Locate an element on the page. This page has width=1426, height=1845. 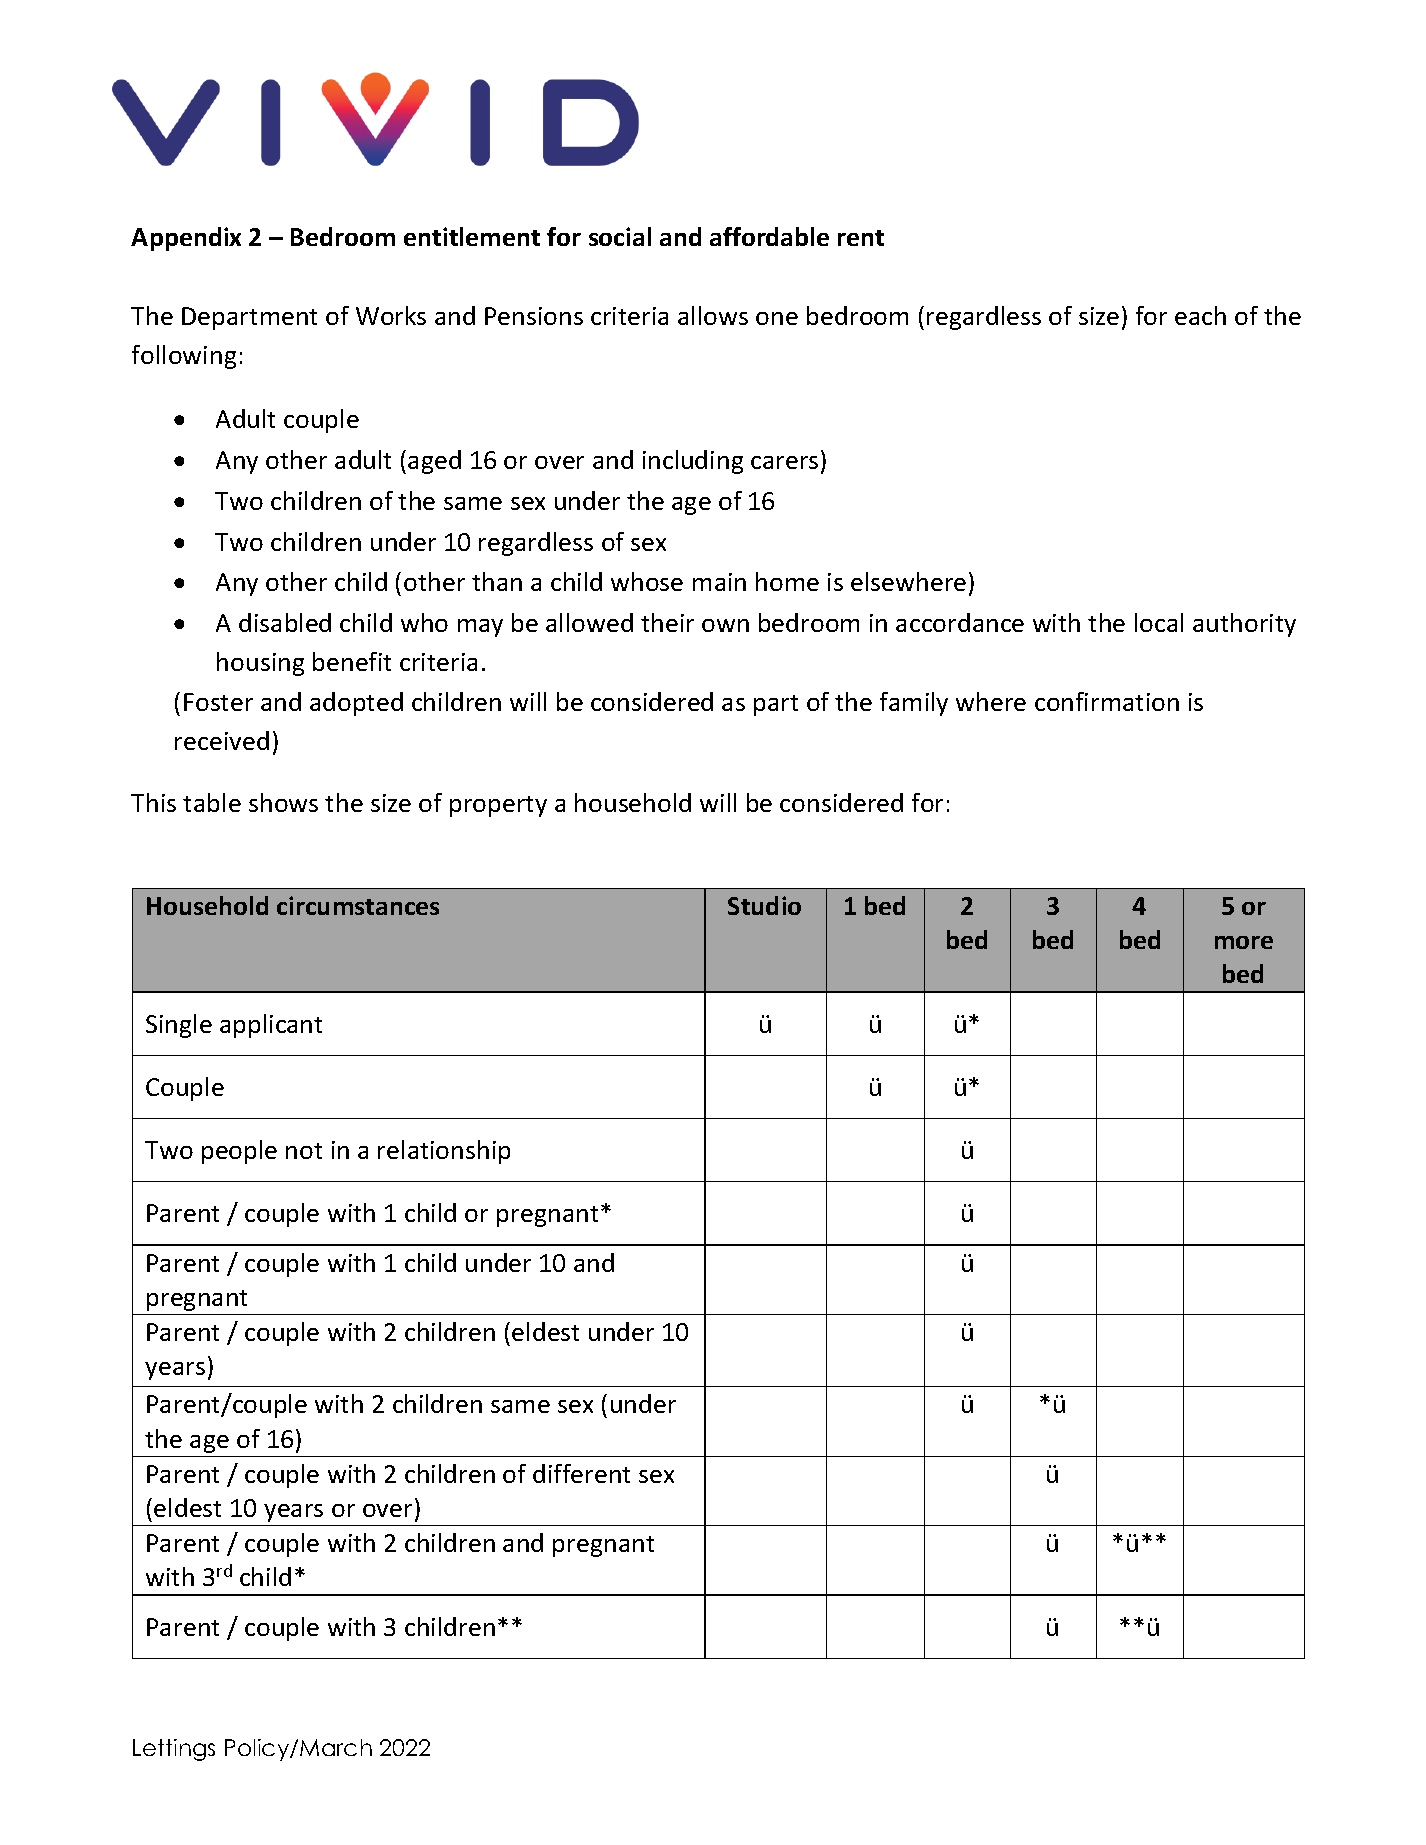
not is located at coordinates (304, 1151).
